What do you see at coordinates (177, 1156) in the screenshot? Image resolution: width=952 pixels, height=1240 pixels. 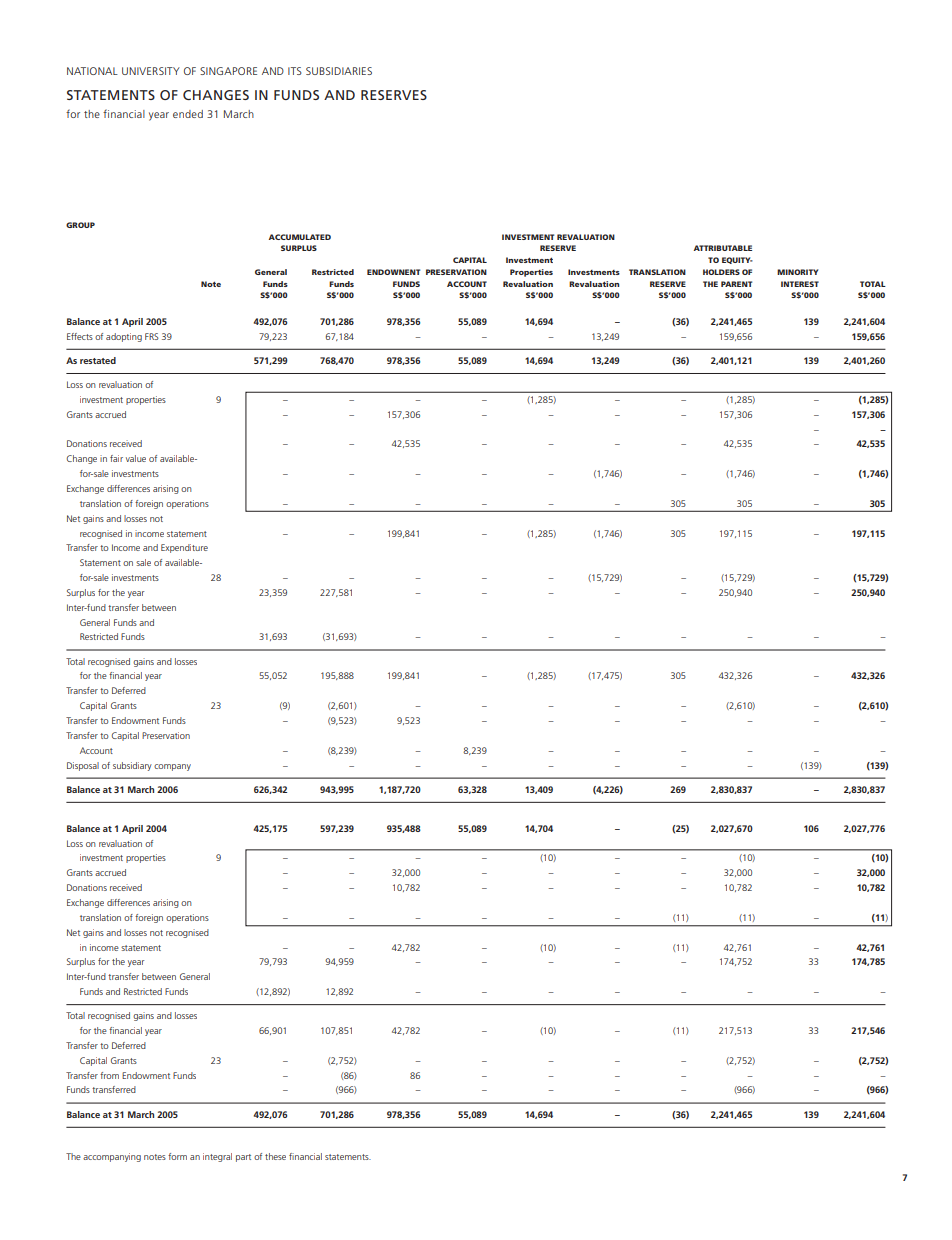 I see `form` at bounding box center [177, 1156].
